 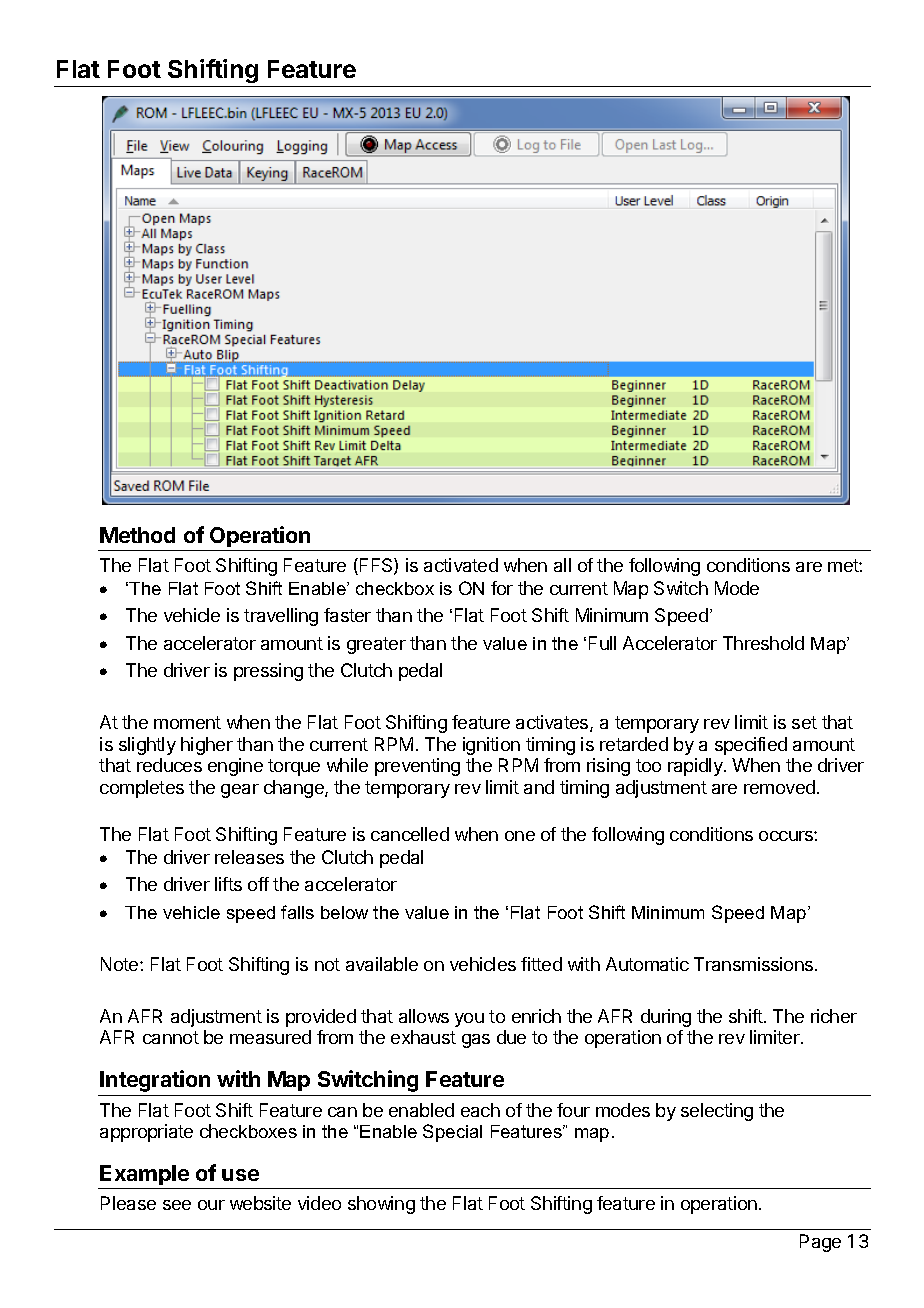 I want to click on Method, so click(x=137, y=535).
